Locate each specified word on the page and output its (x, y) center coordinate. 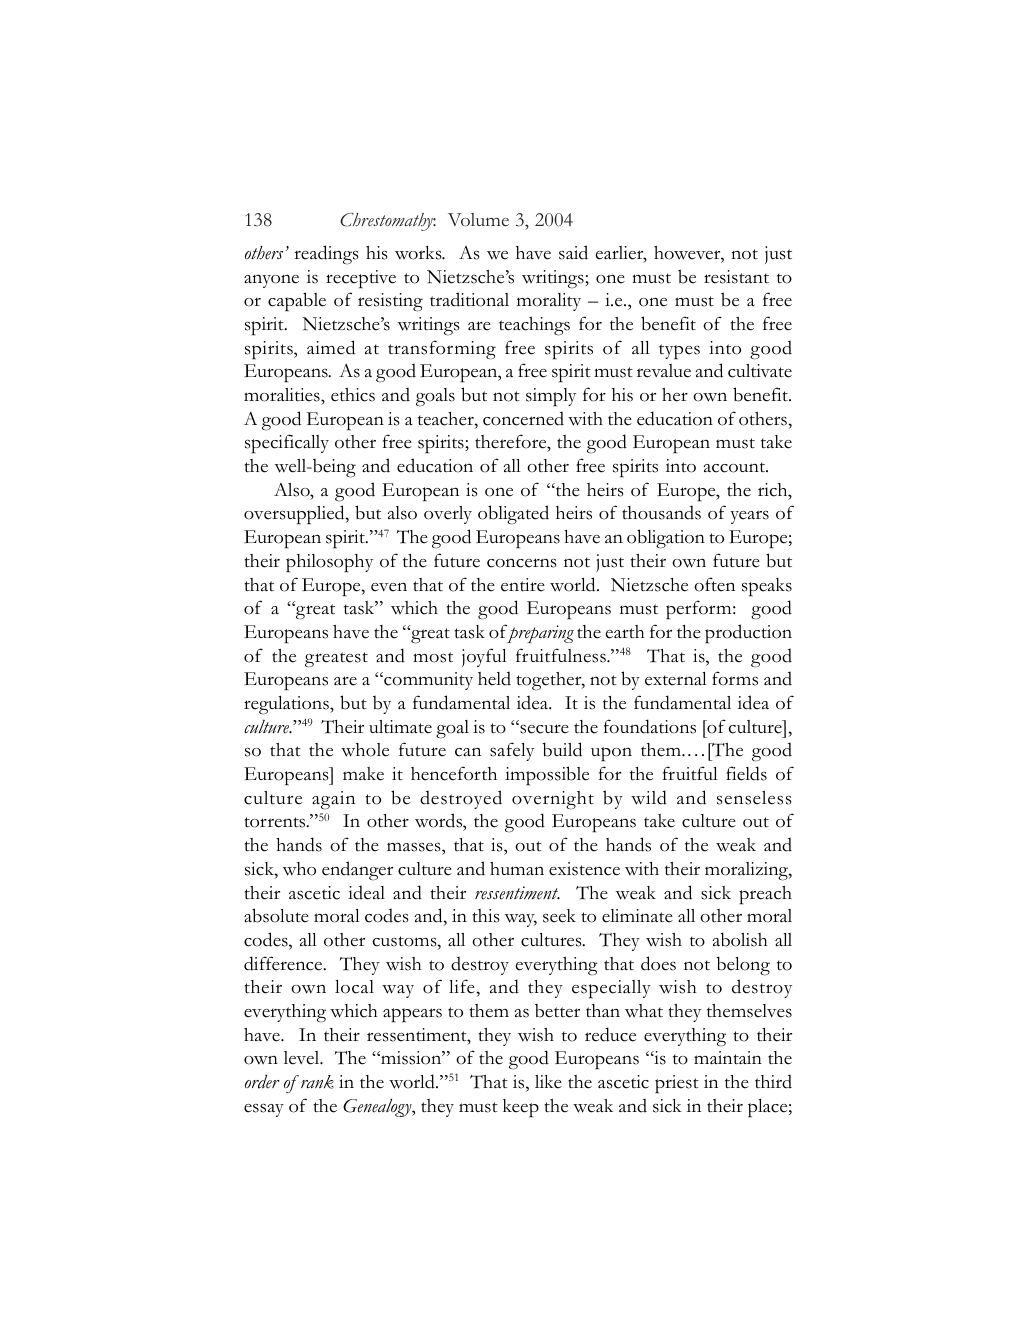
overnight (553, 800)
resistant (736, 277)
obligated (513, 515)
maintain (728, 1057)
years (749, 517)
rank (317, 1082)
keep (521, 1108)
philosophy (329, 563)
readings (326, 255)
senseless (754, 798)
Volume (478, 220)
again (333, 800)
